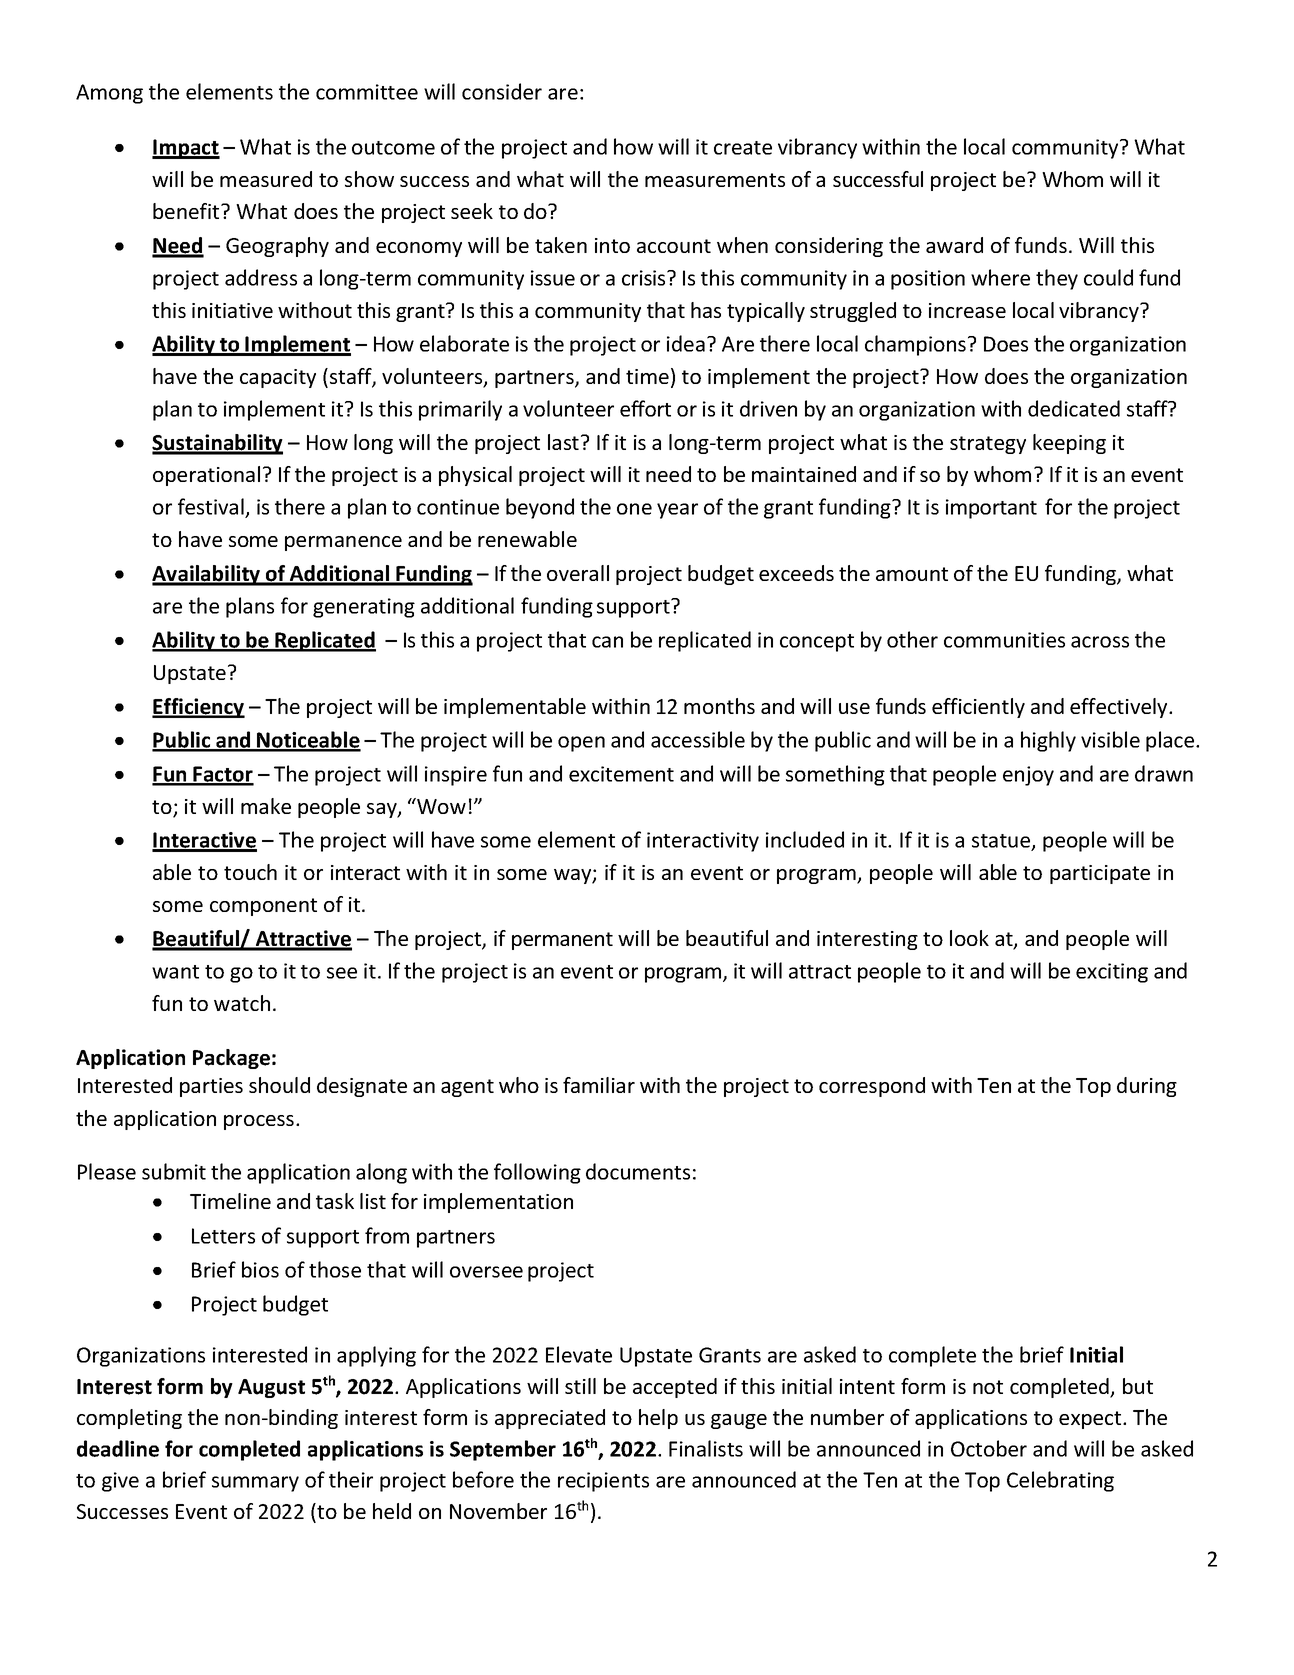 Image resolution: width=1294 pixels, height=1675 pixels. Describe the element at coordinates (266, 806) in the image. I see `make` at that location.
